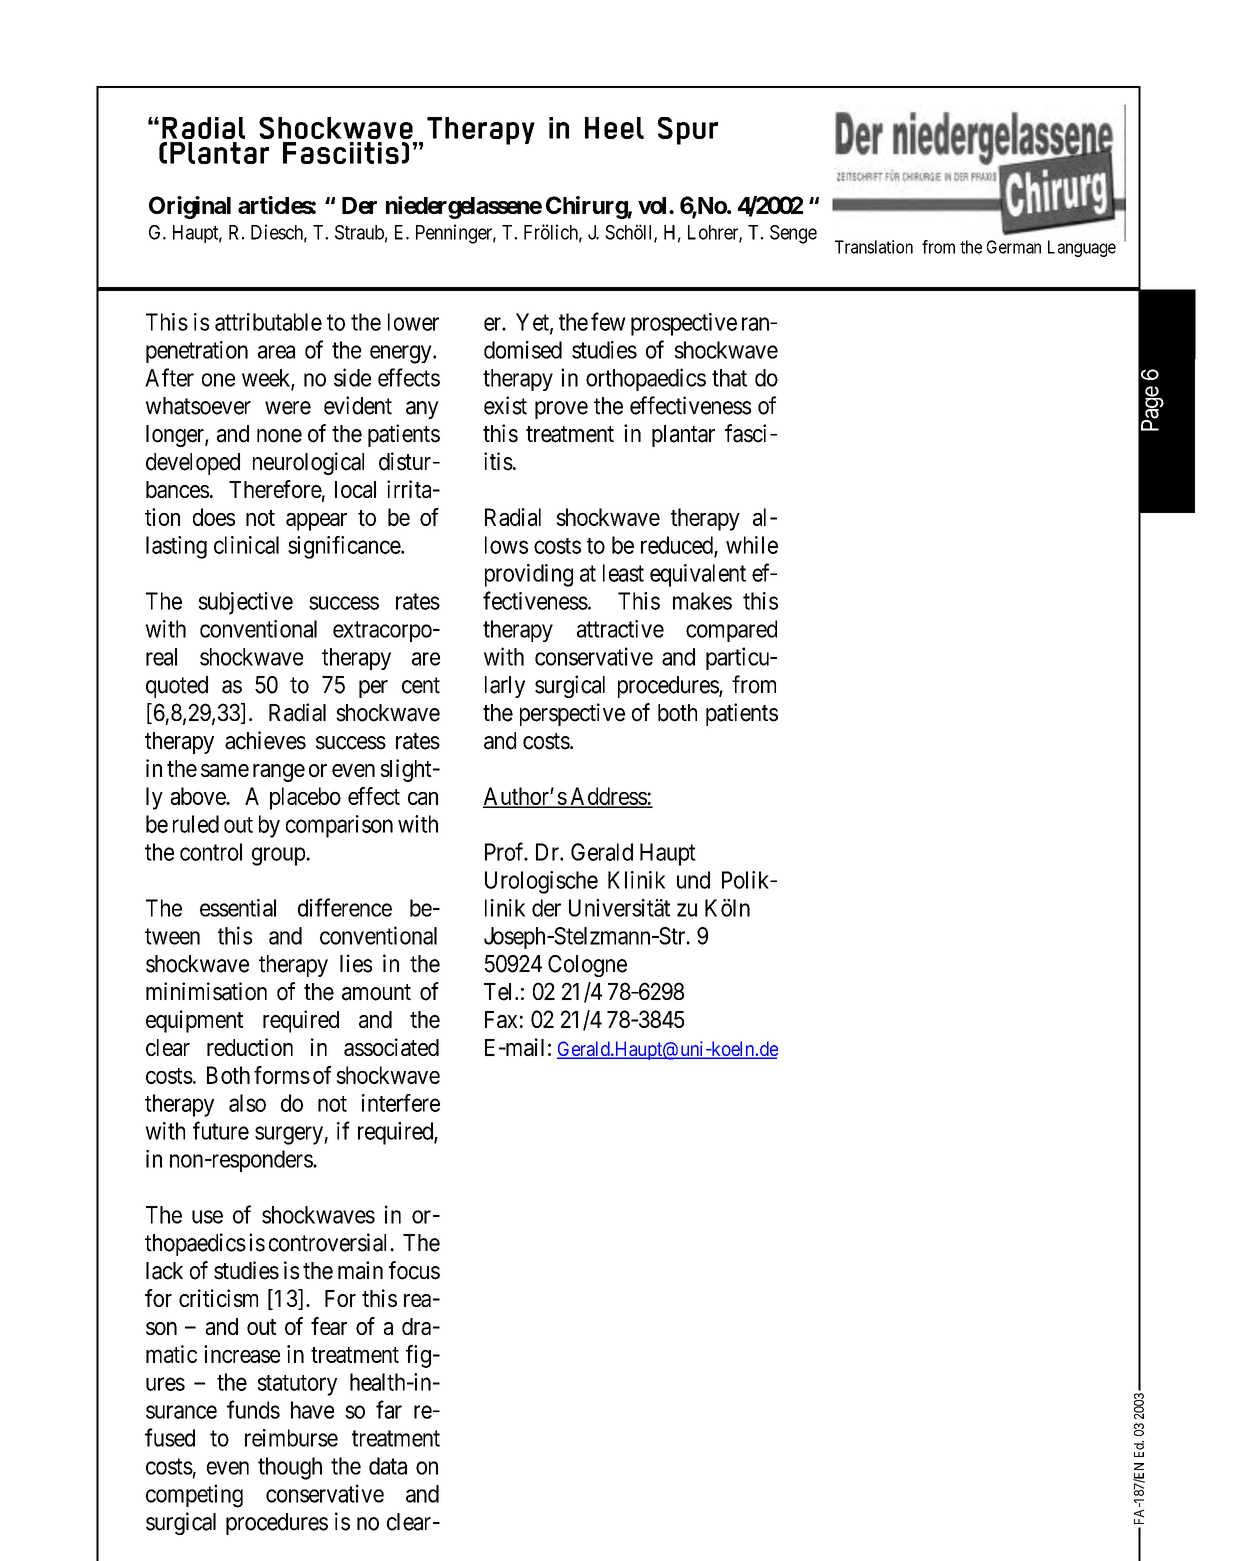 The width and height of the screenshot is (1235, 1561). What do you see at coordinates (290, 1468) in the screenshot?
I see `though` at bounding box center [290, 1468].
